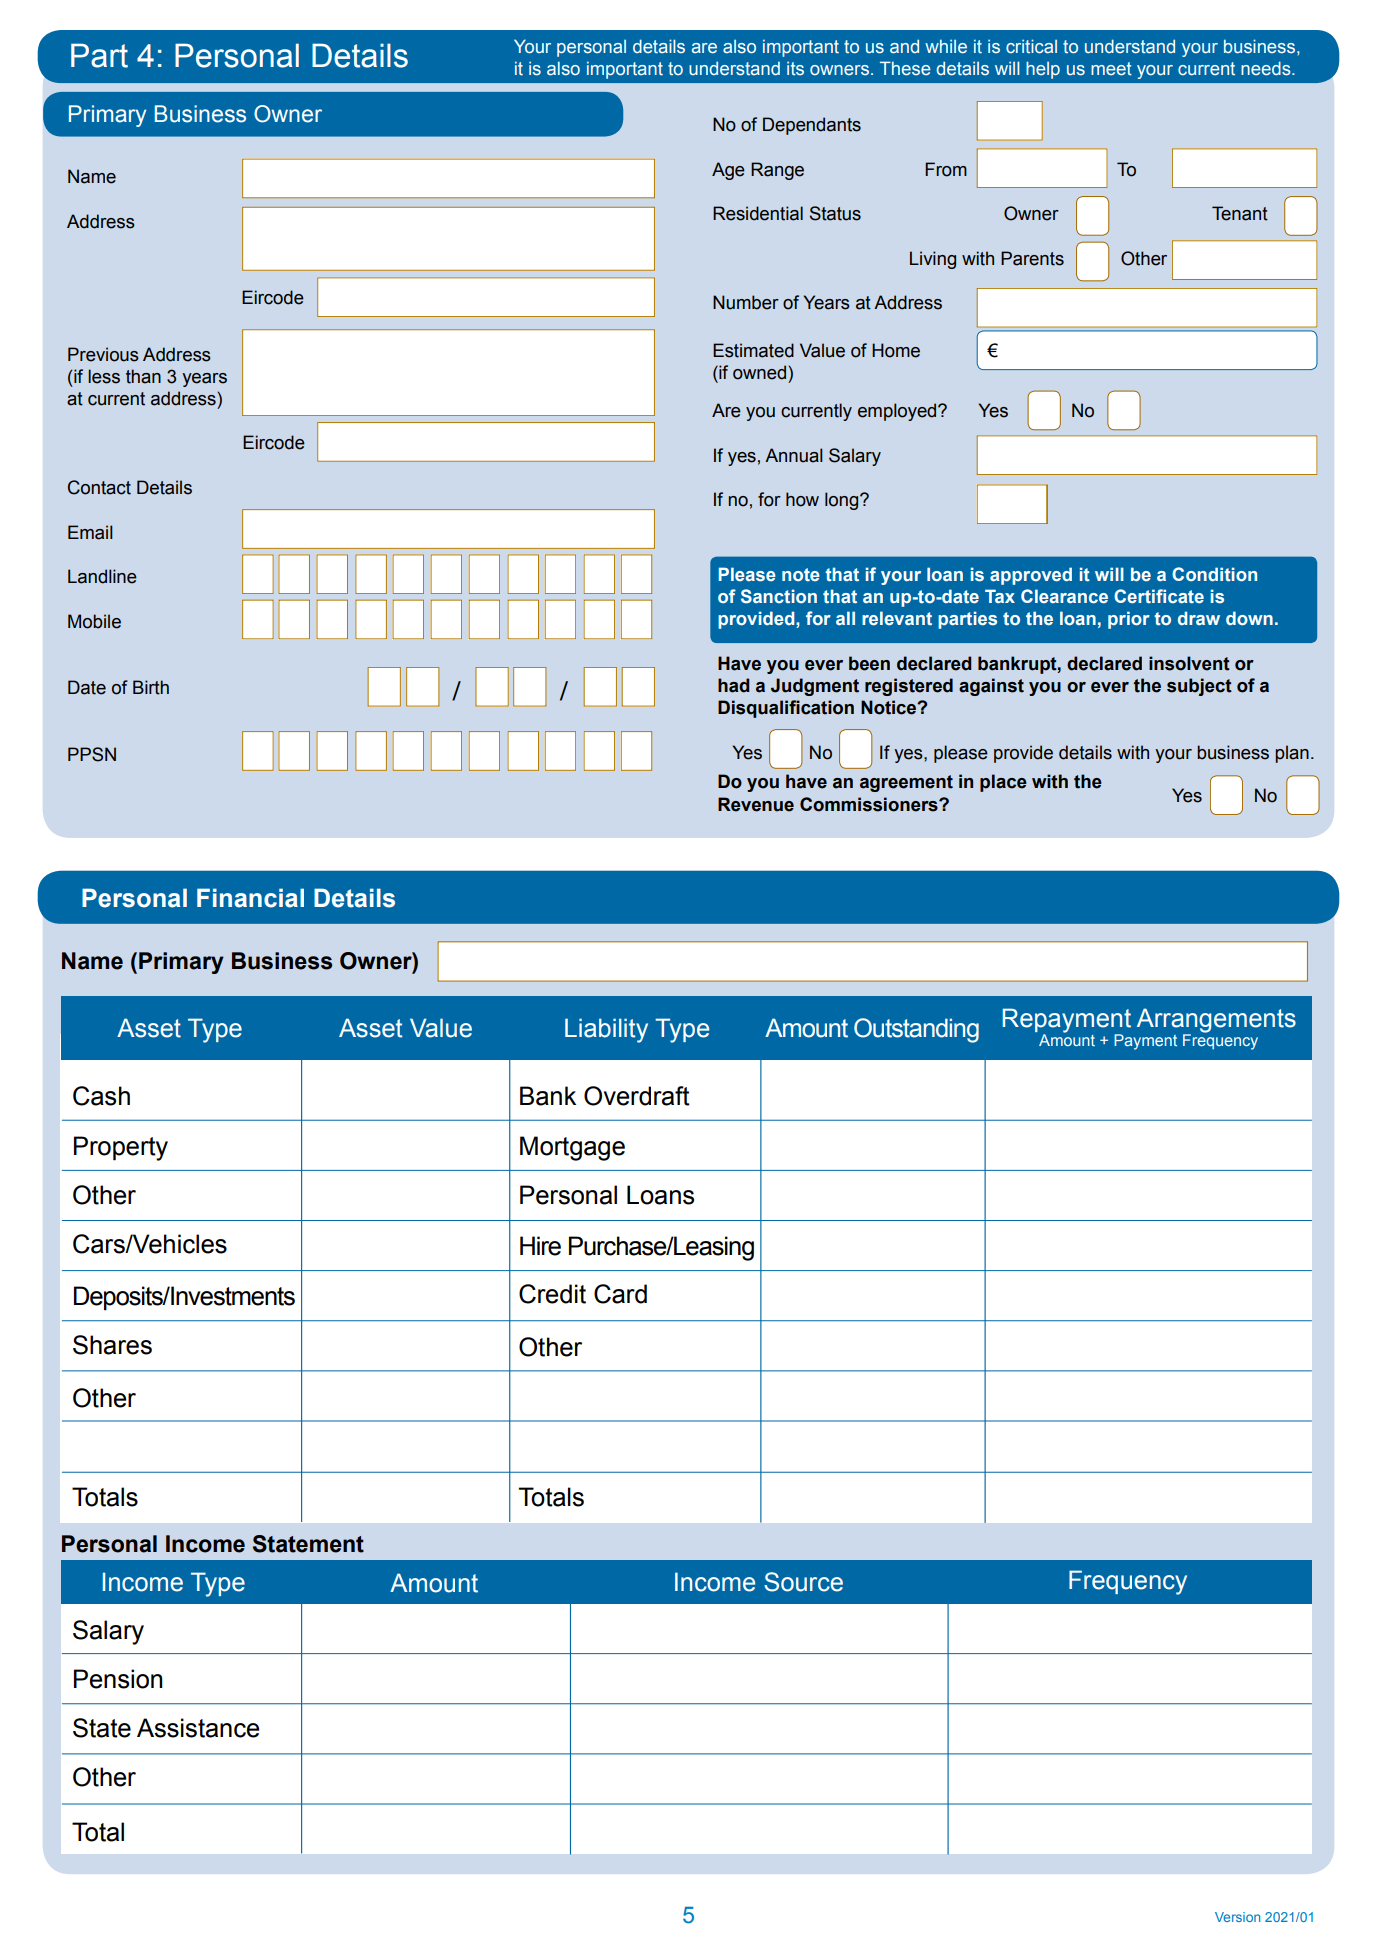 The width and height of the document is (1377, 1948). I want to click on Outstanding, so click(916, 1030).
